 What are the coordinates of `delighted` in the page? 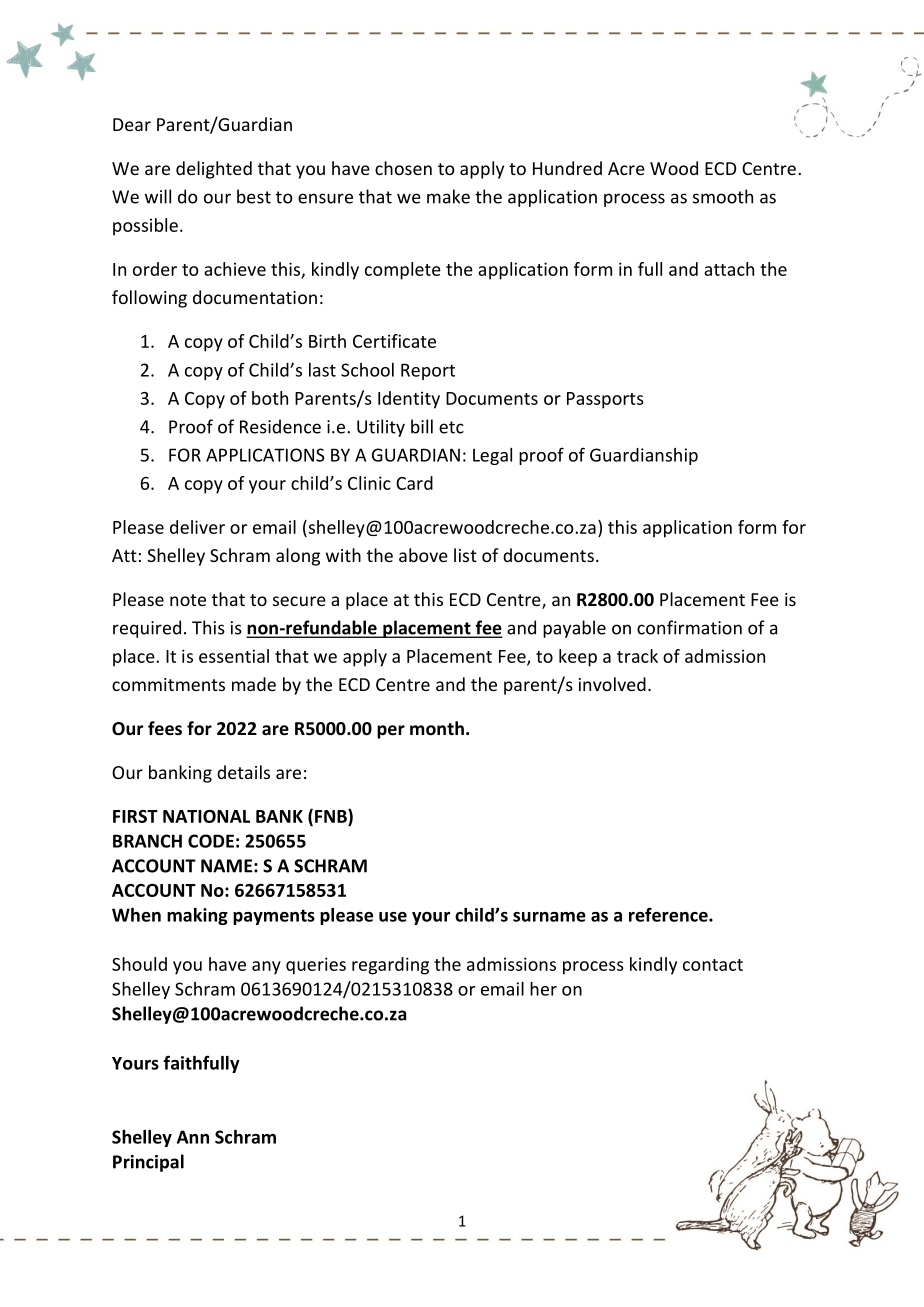 It's located at (214, 170).
